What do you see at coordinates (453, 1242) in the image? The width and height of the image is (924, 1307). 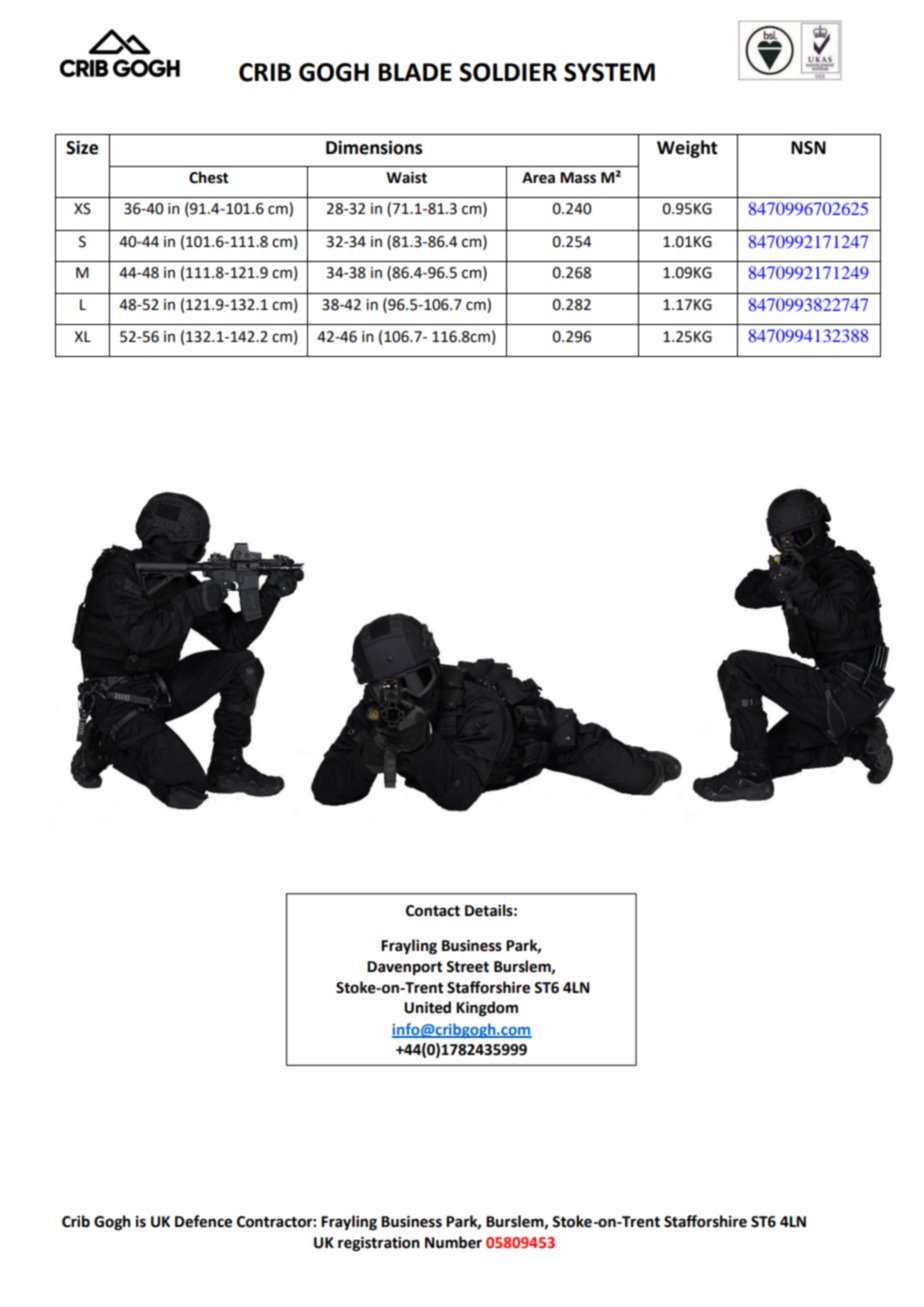 I see `Number` at bounding box center [453, 1242].
